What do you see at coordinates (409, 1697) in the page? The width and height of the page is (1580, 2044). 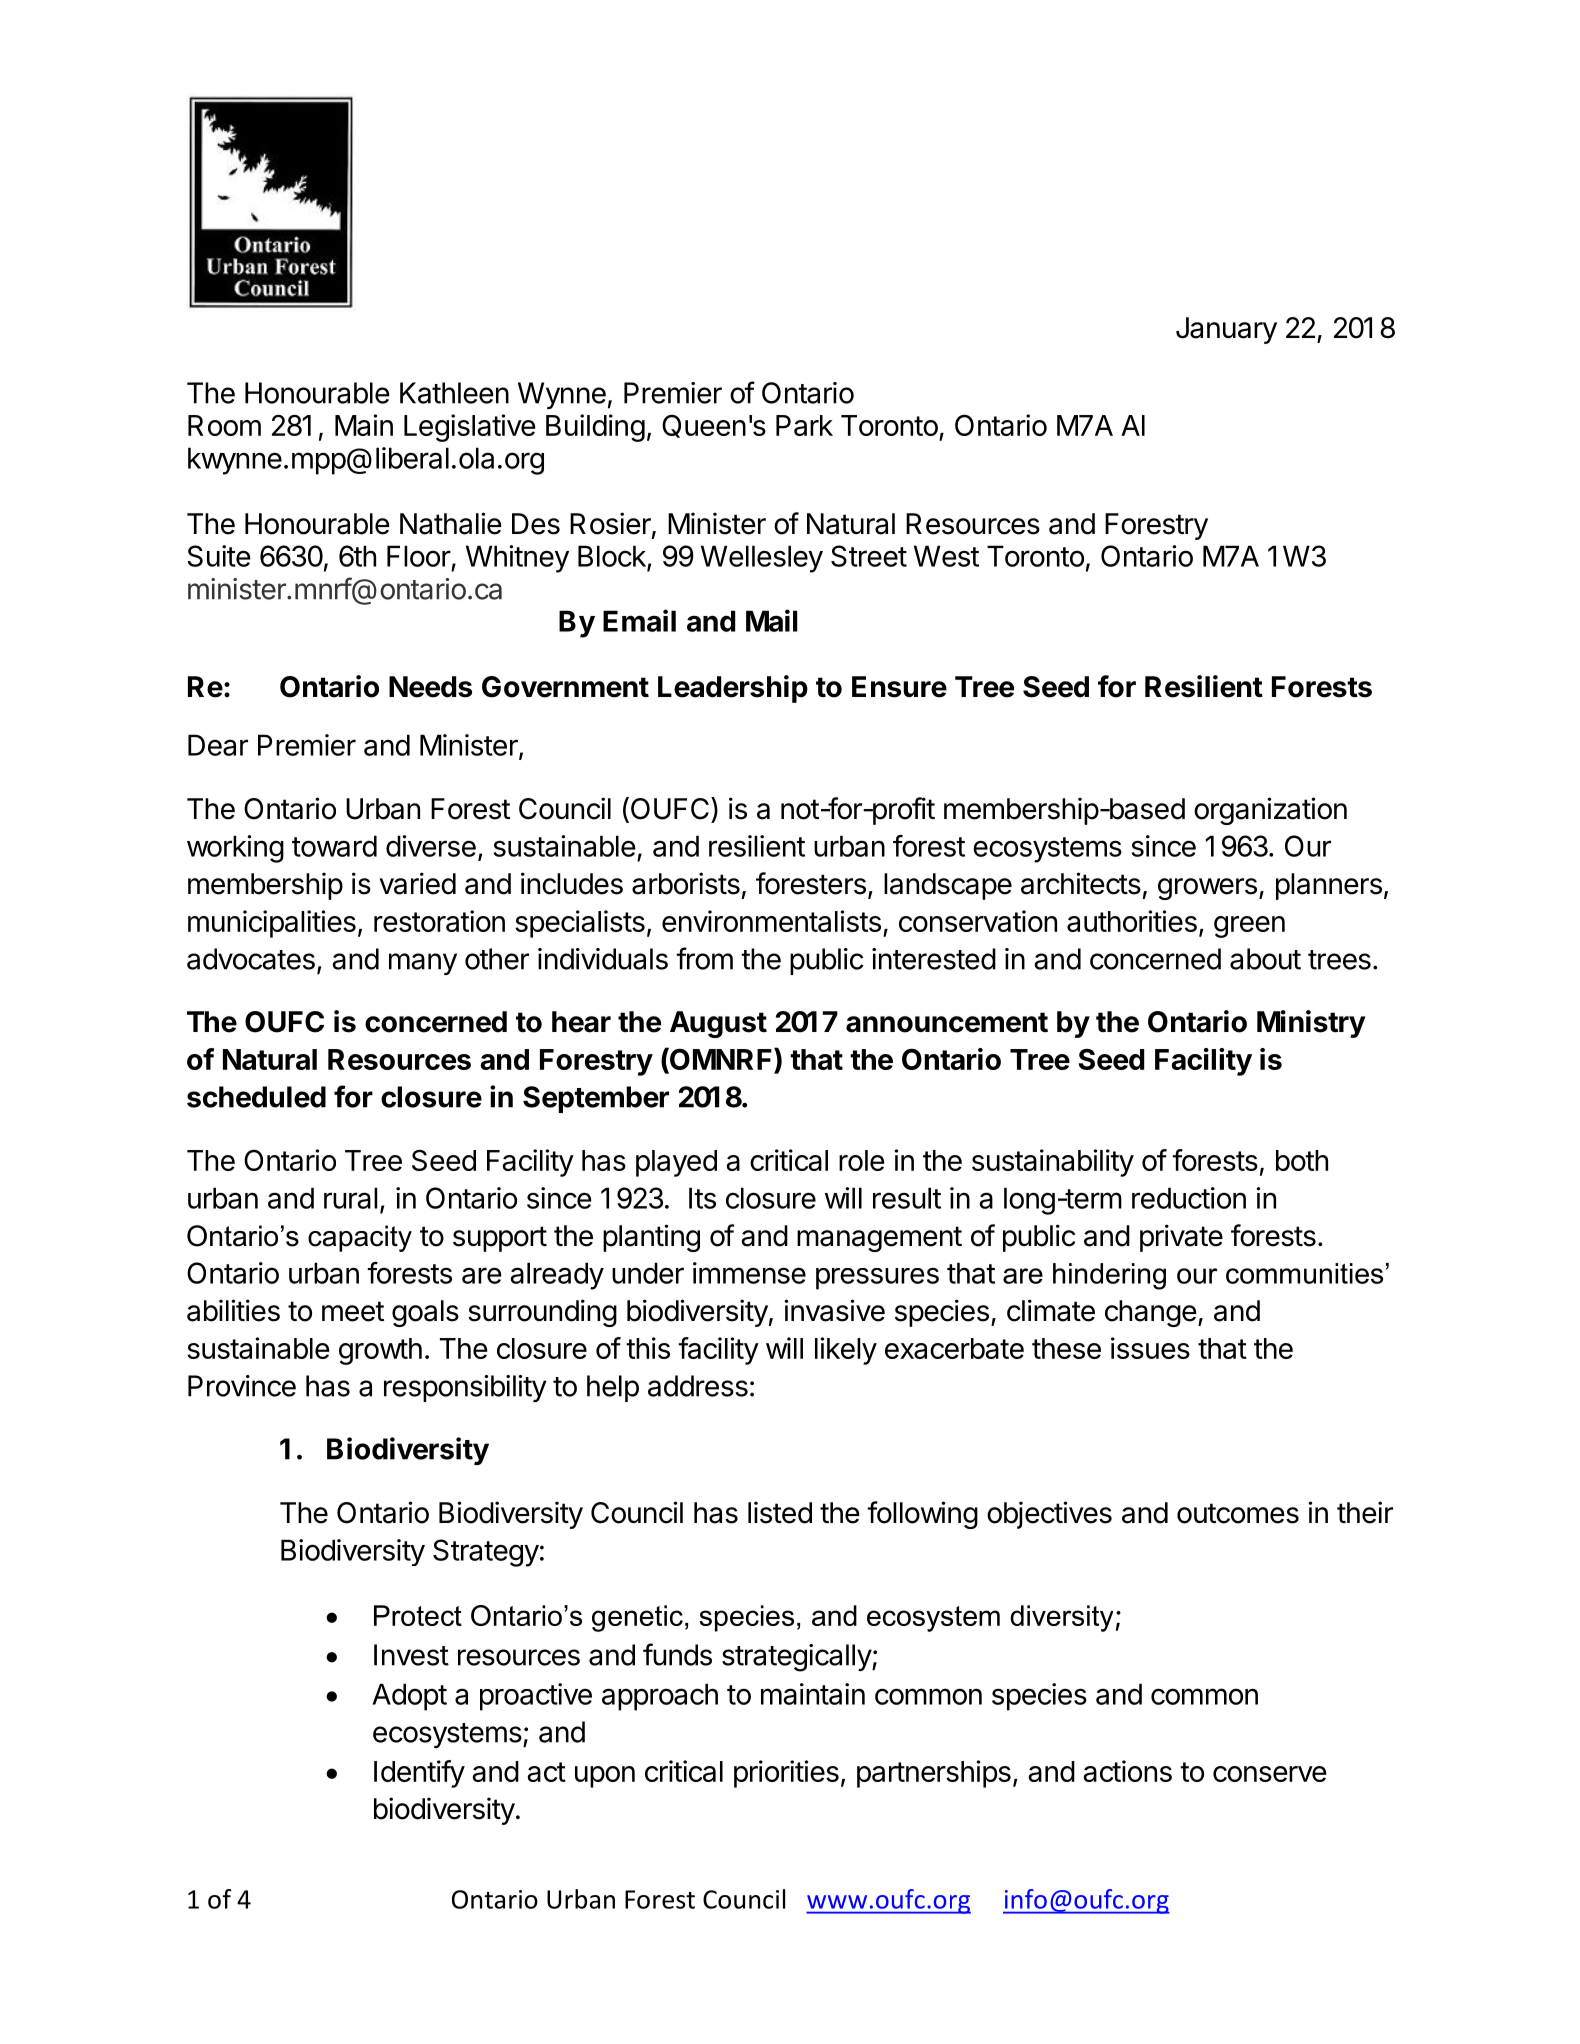 I see `Adopt` at bounding box center [409, 1697].
